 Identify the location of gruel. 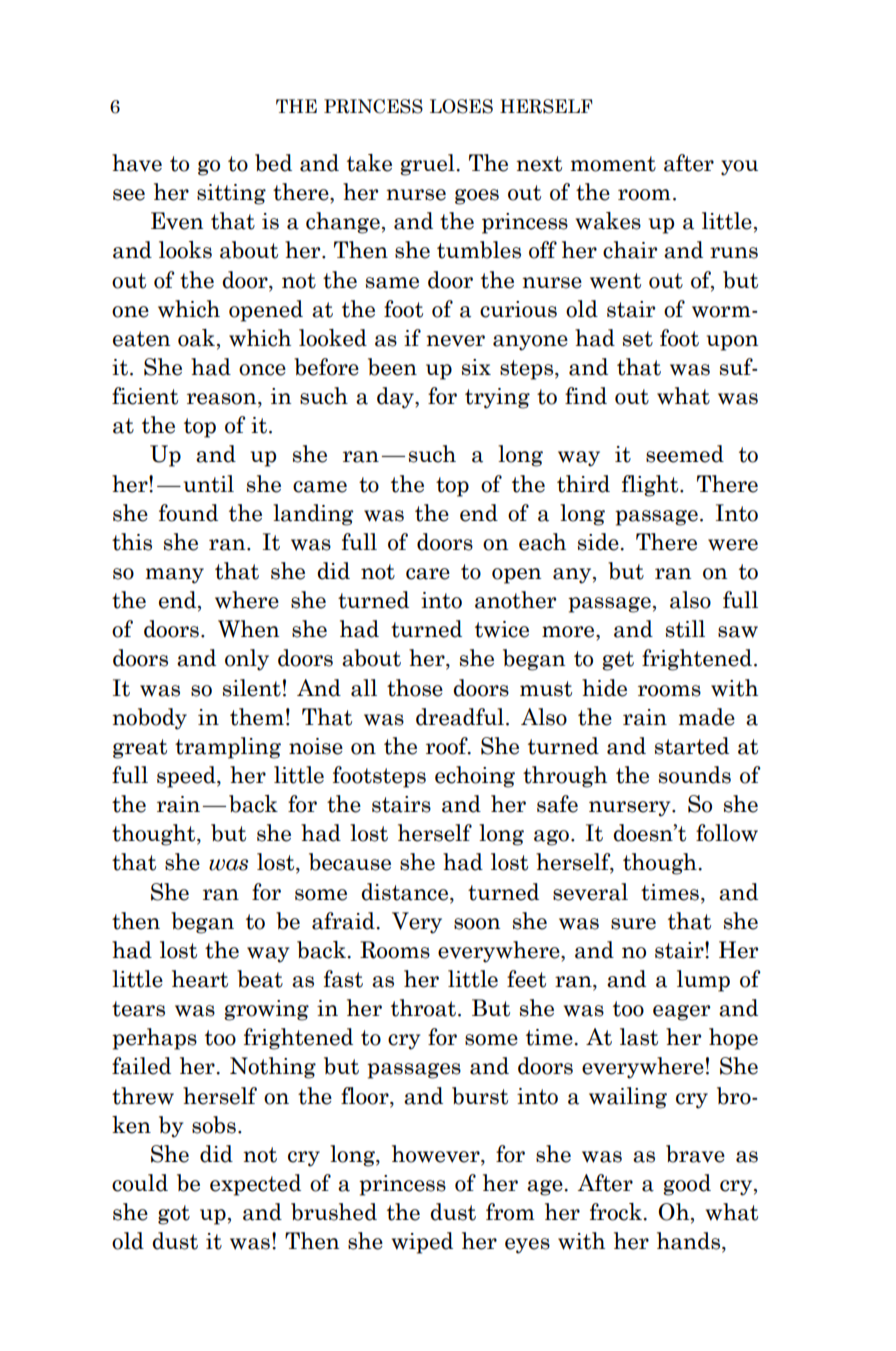
(428, 165).
